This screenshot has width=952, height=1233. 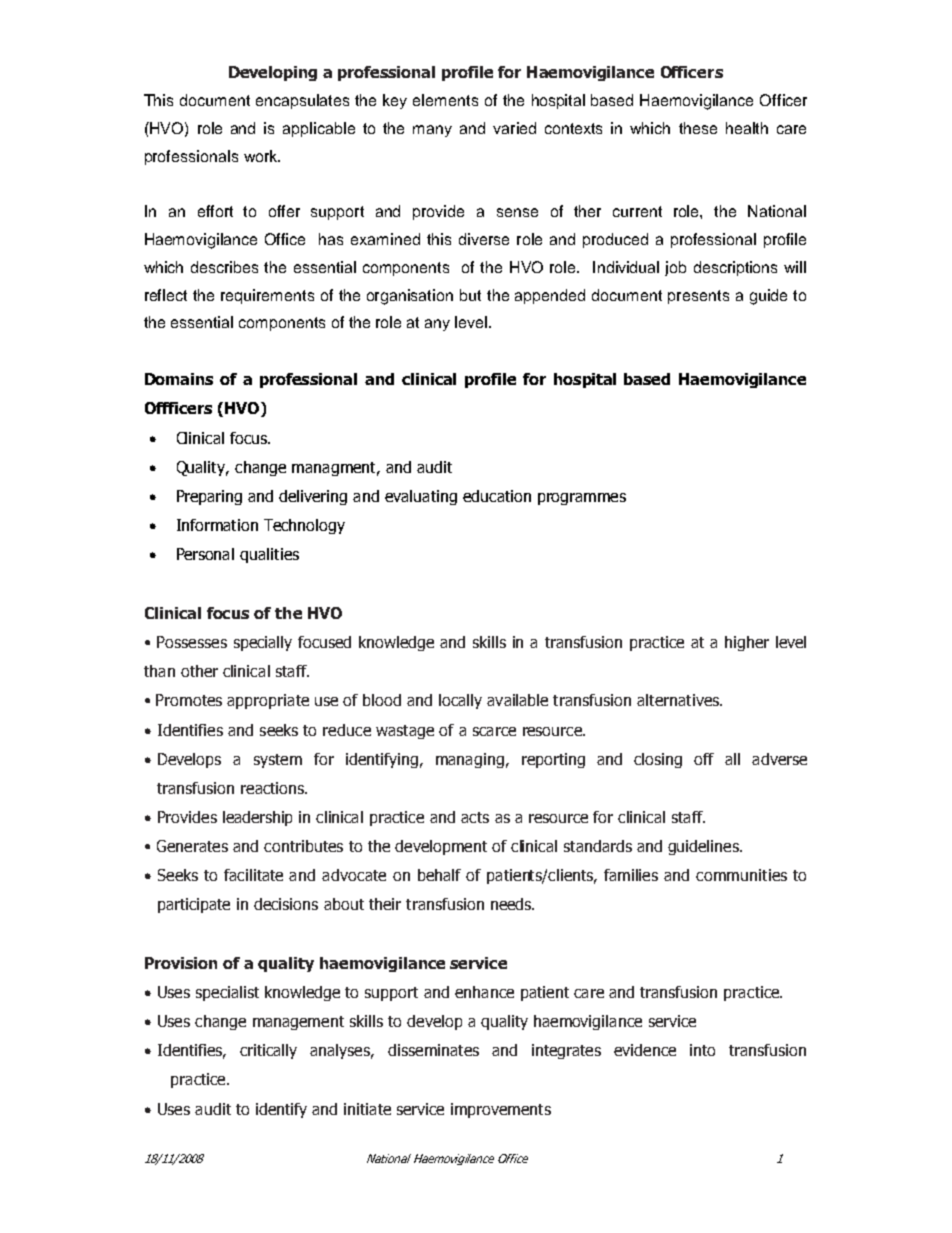 What do you see at coordinates (501, 1110) in the screenshot?
I see `improvements` at bounding box center [501, 1110].
